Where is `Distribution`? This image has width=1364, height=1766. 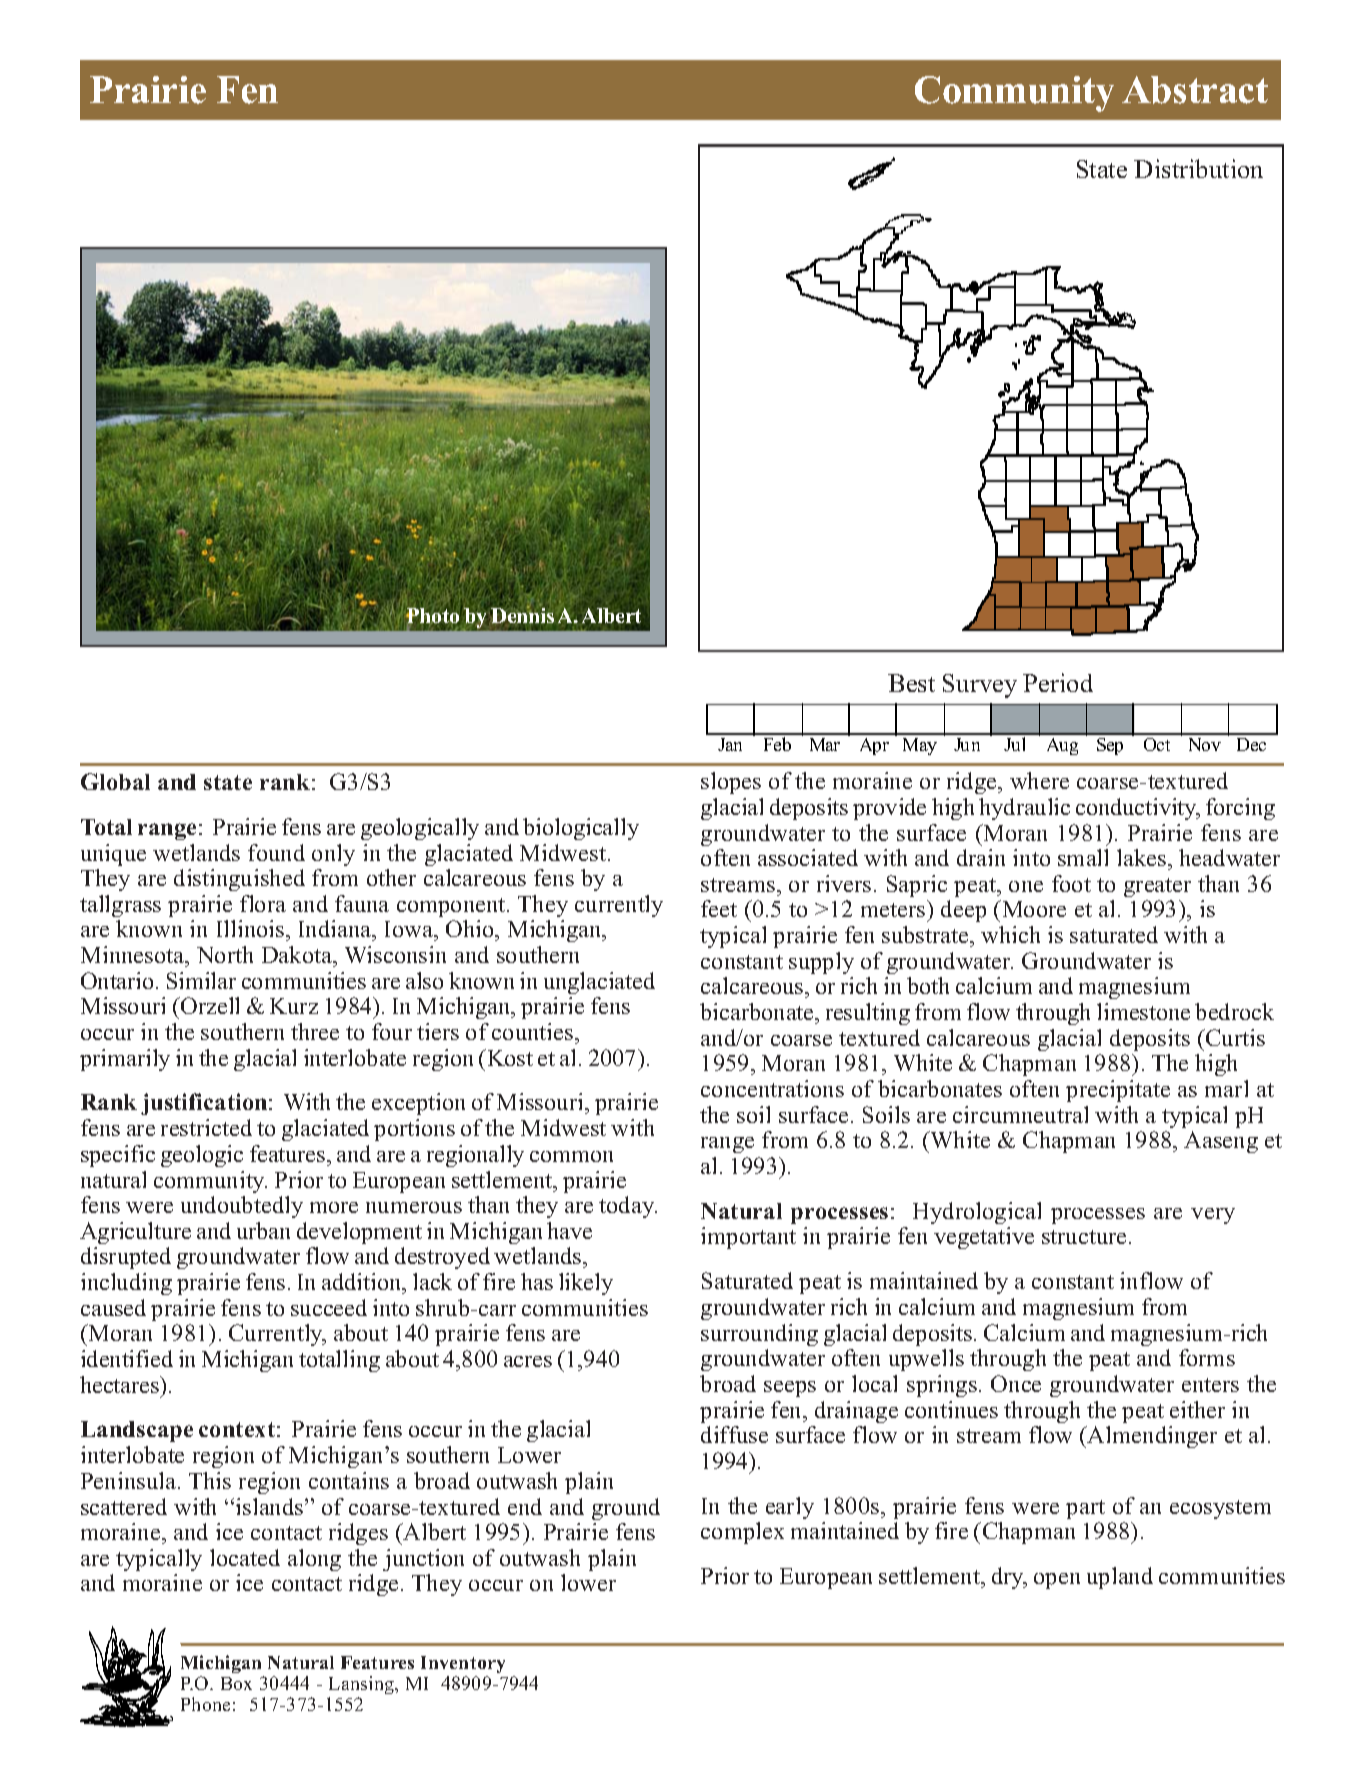
Distribution is located at coordinates (1198, 168).
